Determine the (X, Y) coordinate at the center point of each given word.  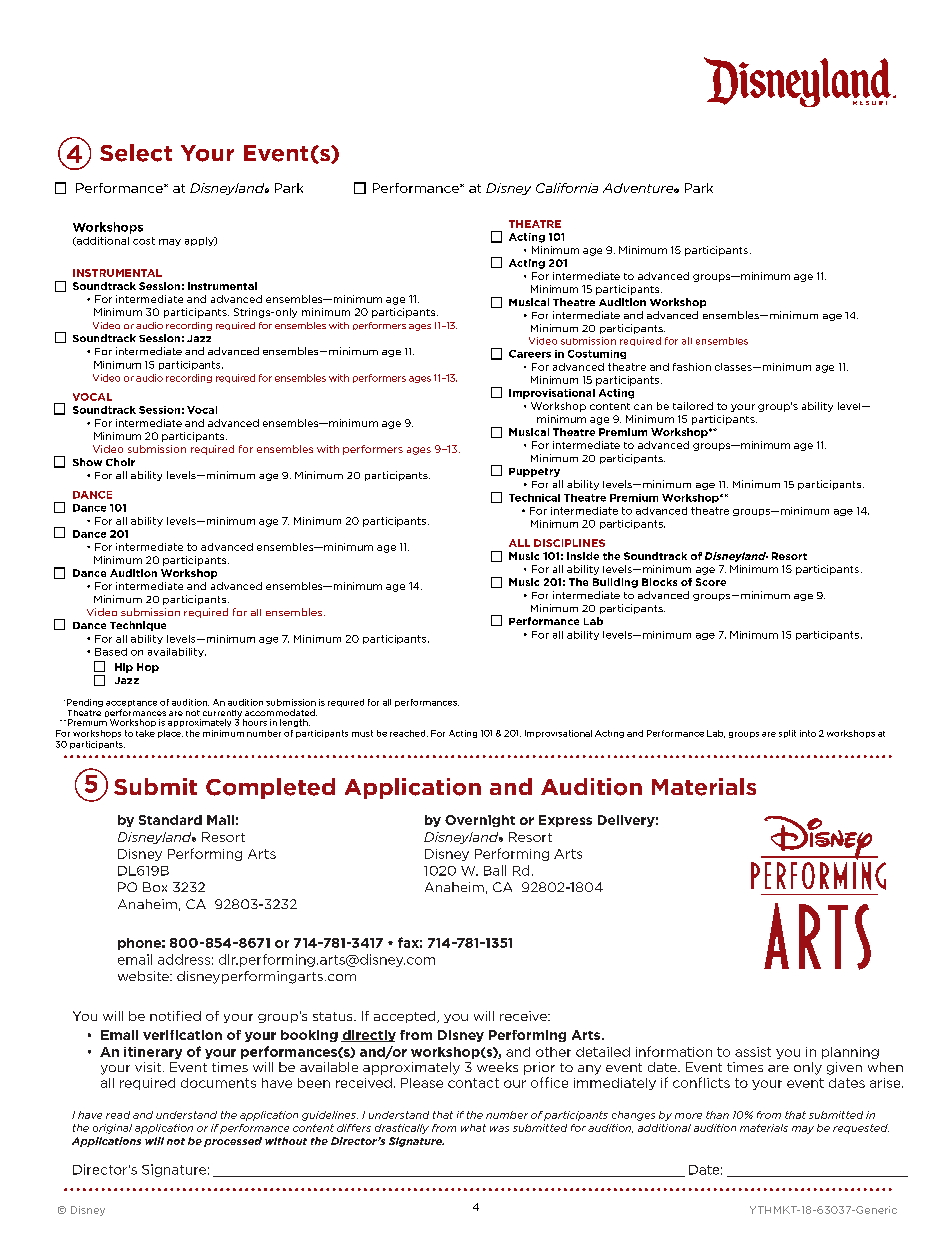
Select (136, 153)
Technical (534, 498)
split (787, 734)
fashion (692, 367)
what (473, 1128)
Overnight (480, 821)
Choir (120, 462)
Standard (170, 820)
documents (218, 1083)
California (567, 188)
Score (711, 582)
